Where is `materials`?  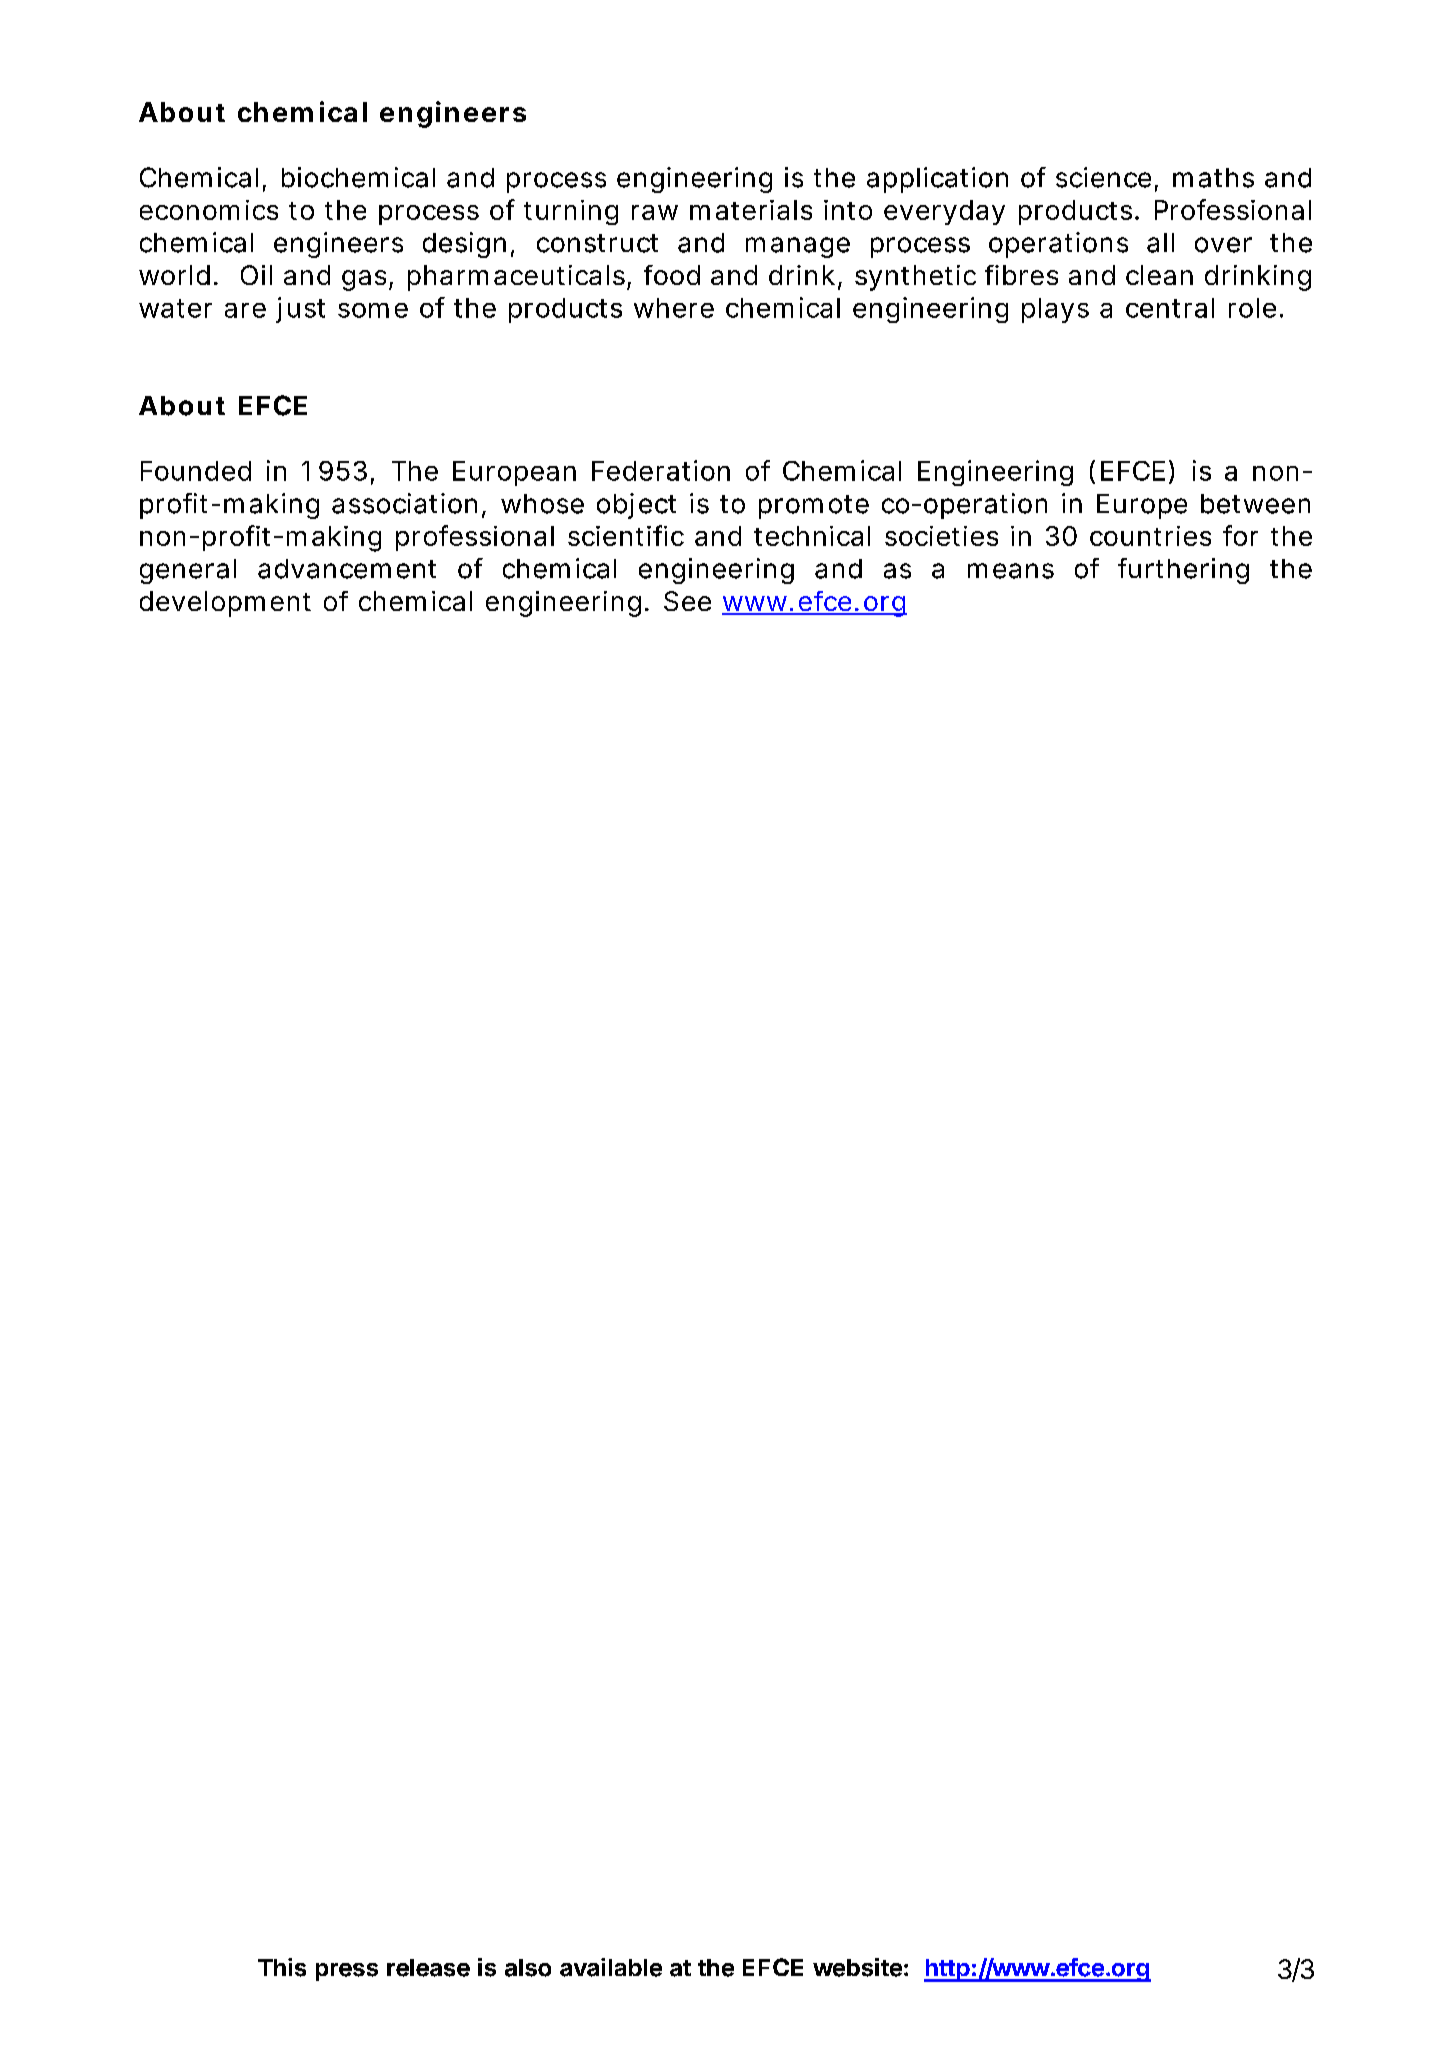 materials is located at coordinates (751, 210).
